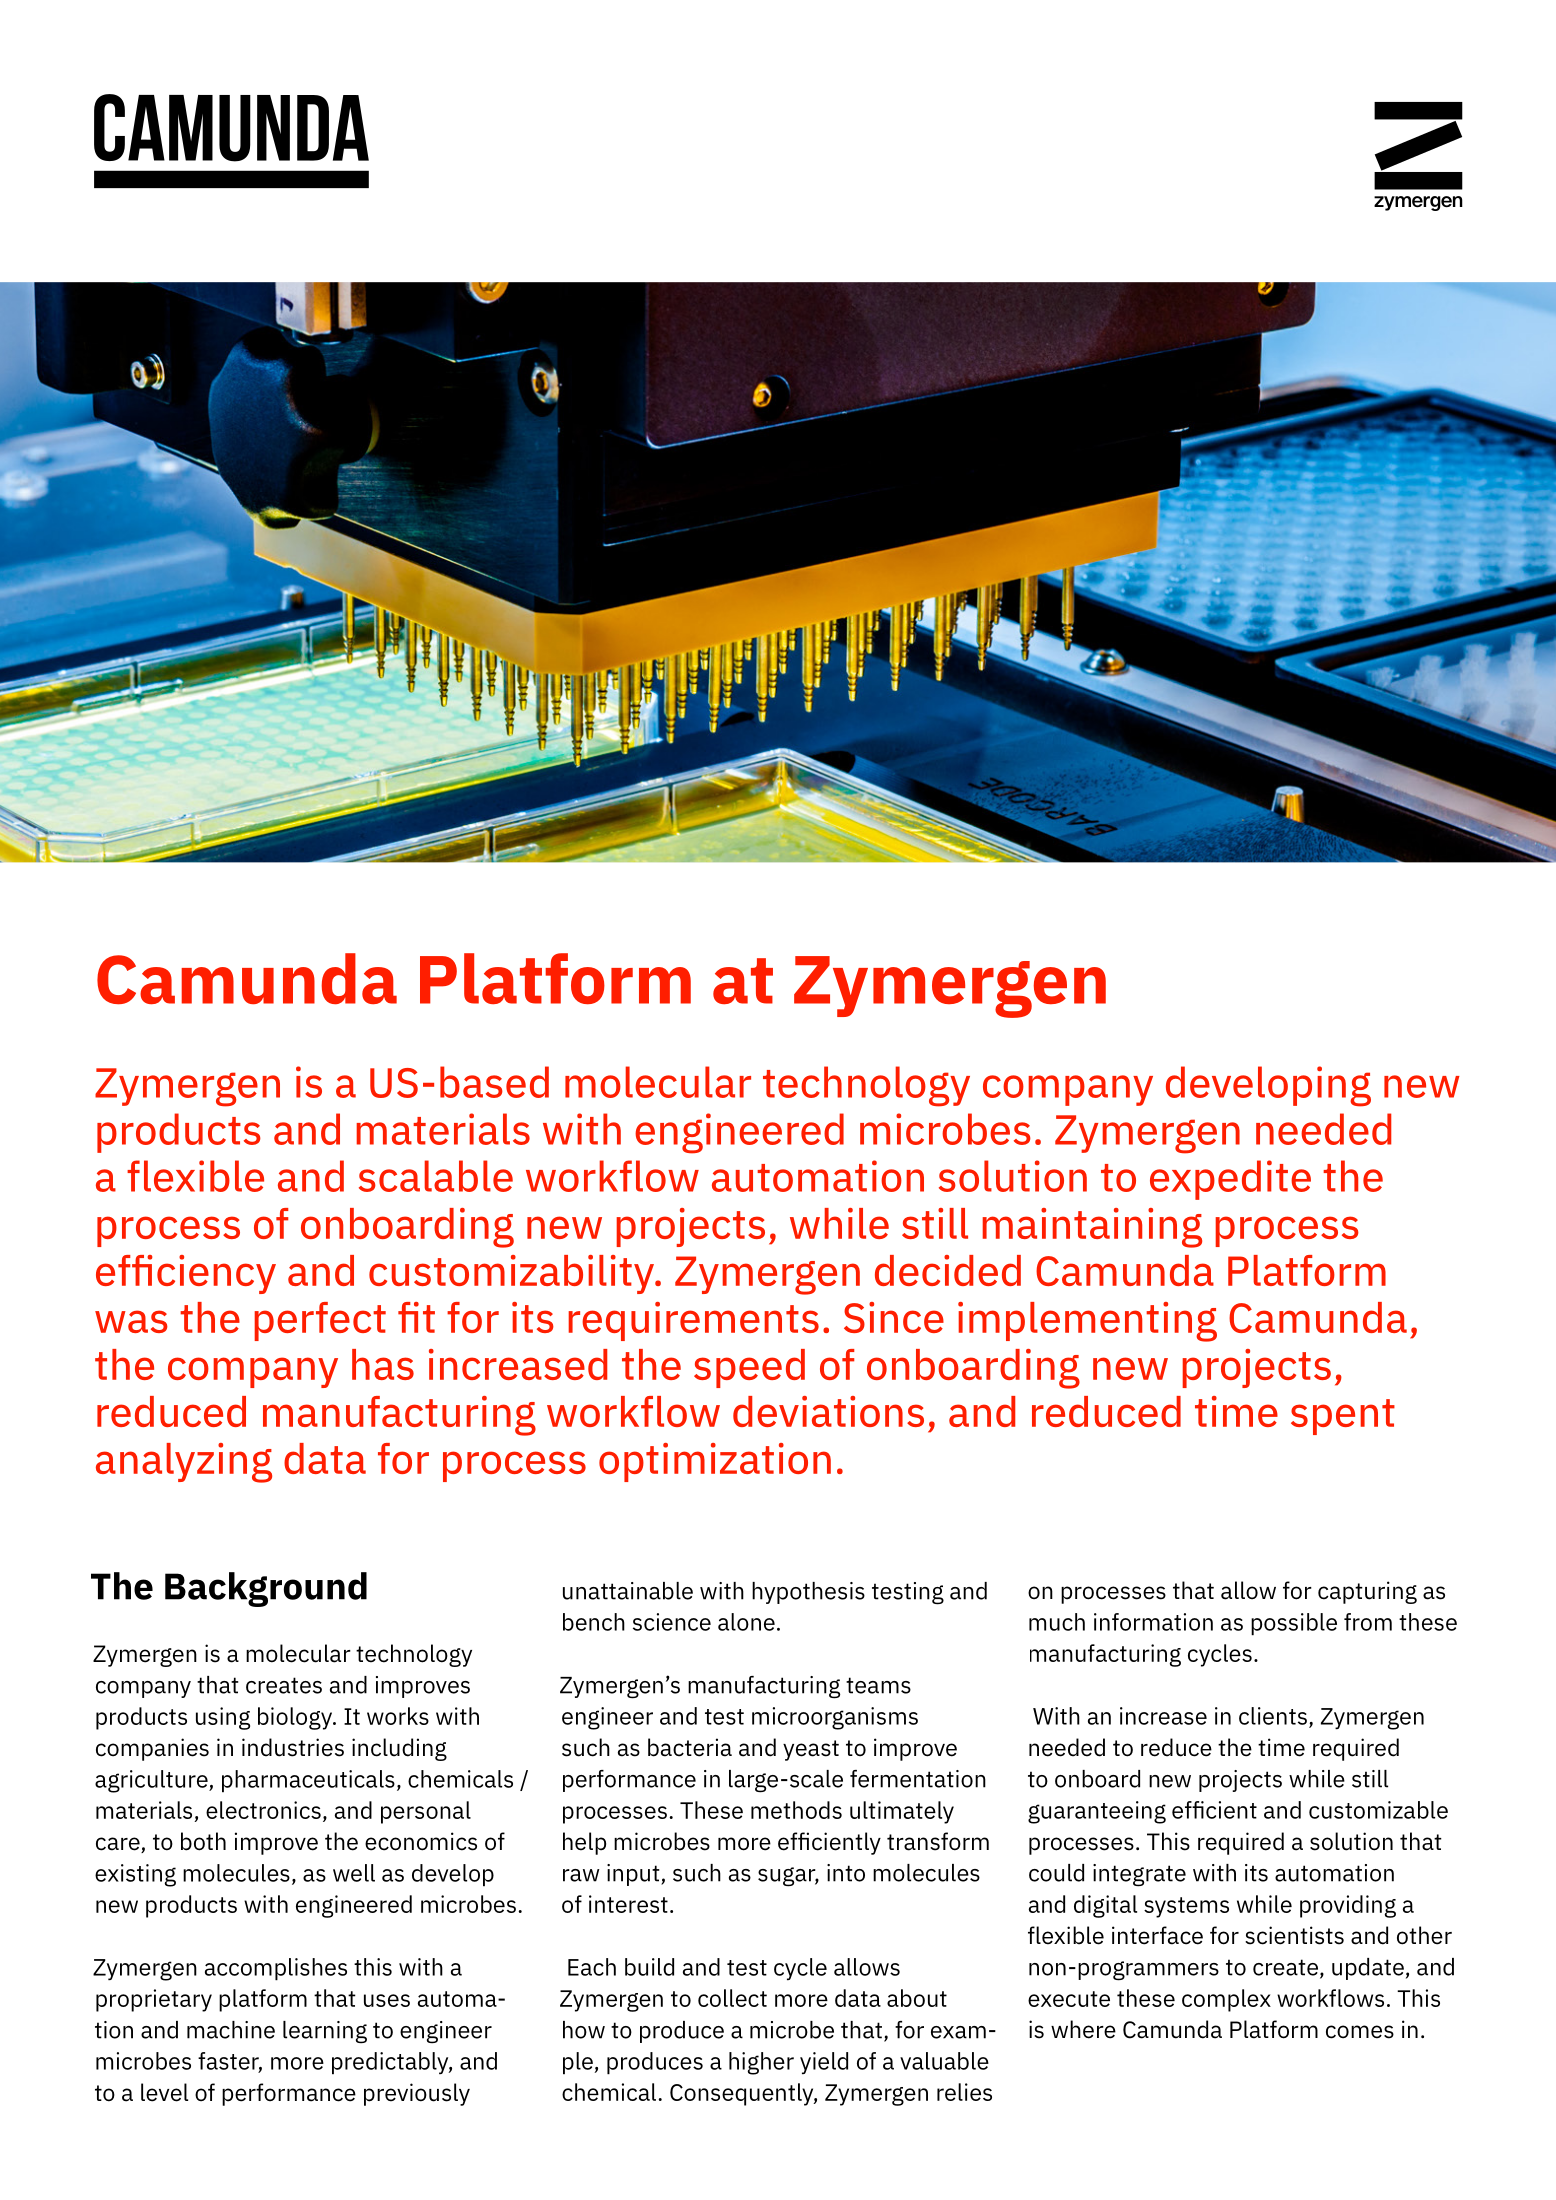 This document has width=1556, height=2200. Describe the element at coordinates (1139, 1875) in the document. I see `integrate` at that location.
